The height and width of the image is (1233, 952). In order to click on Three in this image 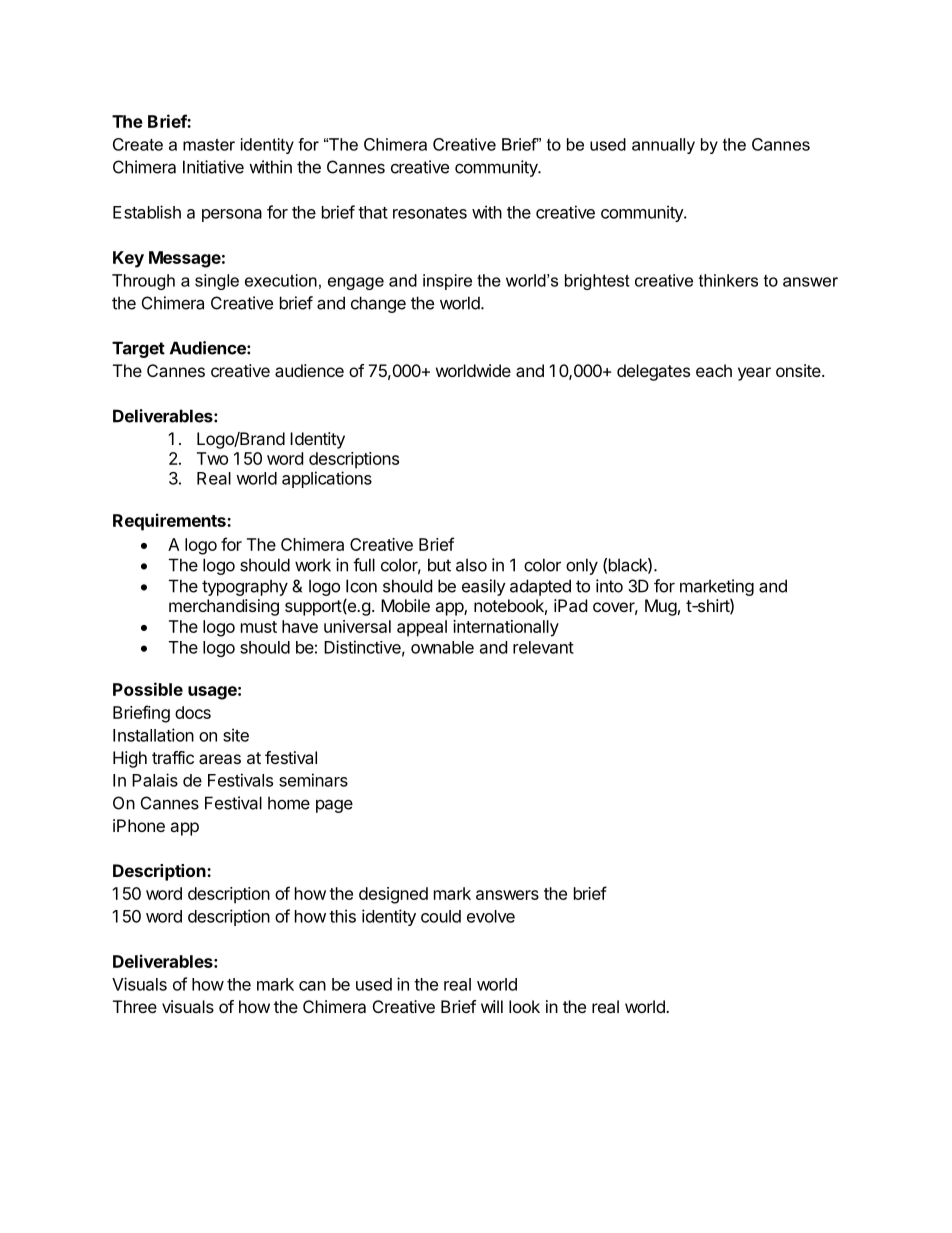, I will do `click(135, 1006)`.
